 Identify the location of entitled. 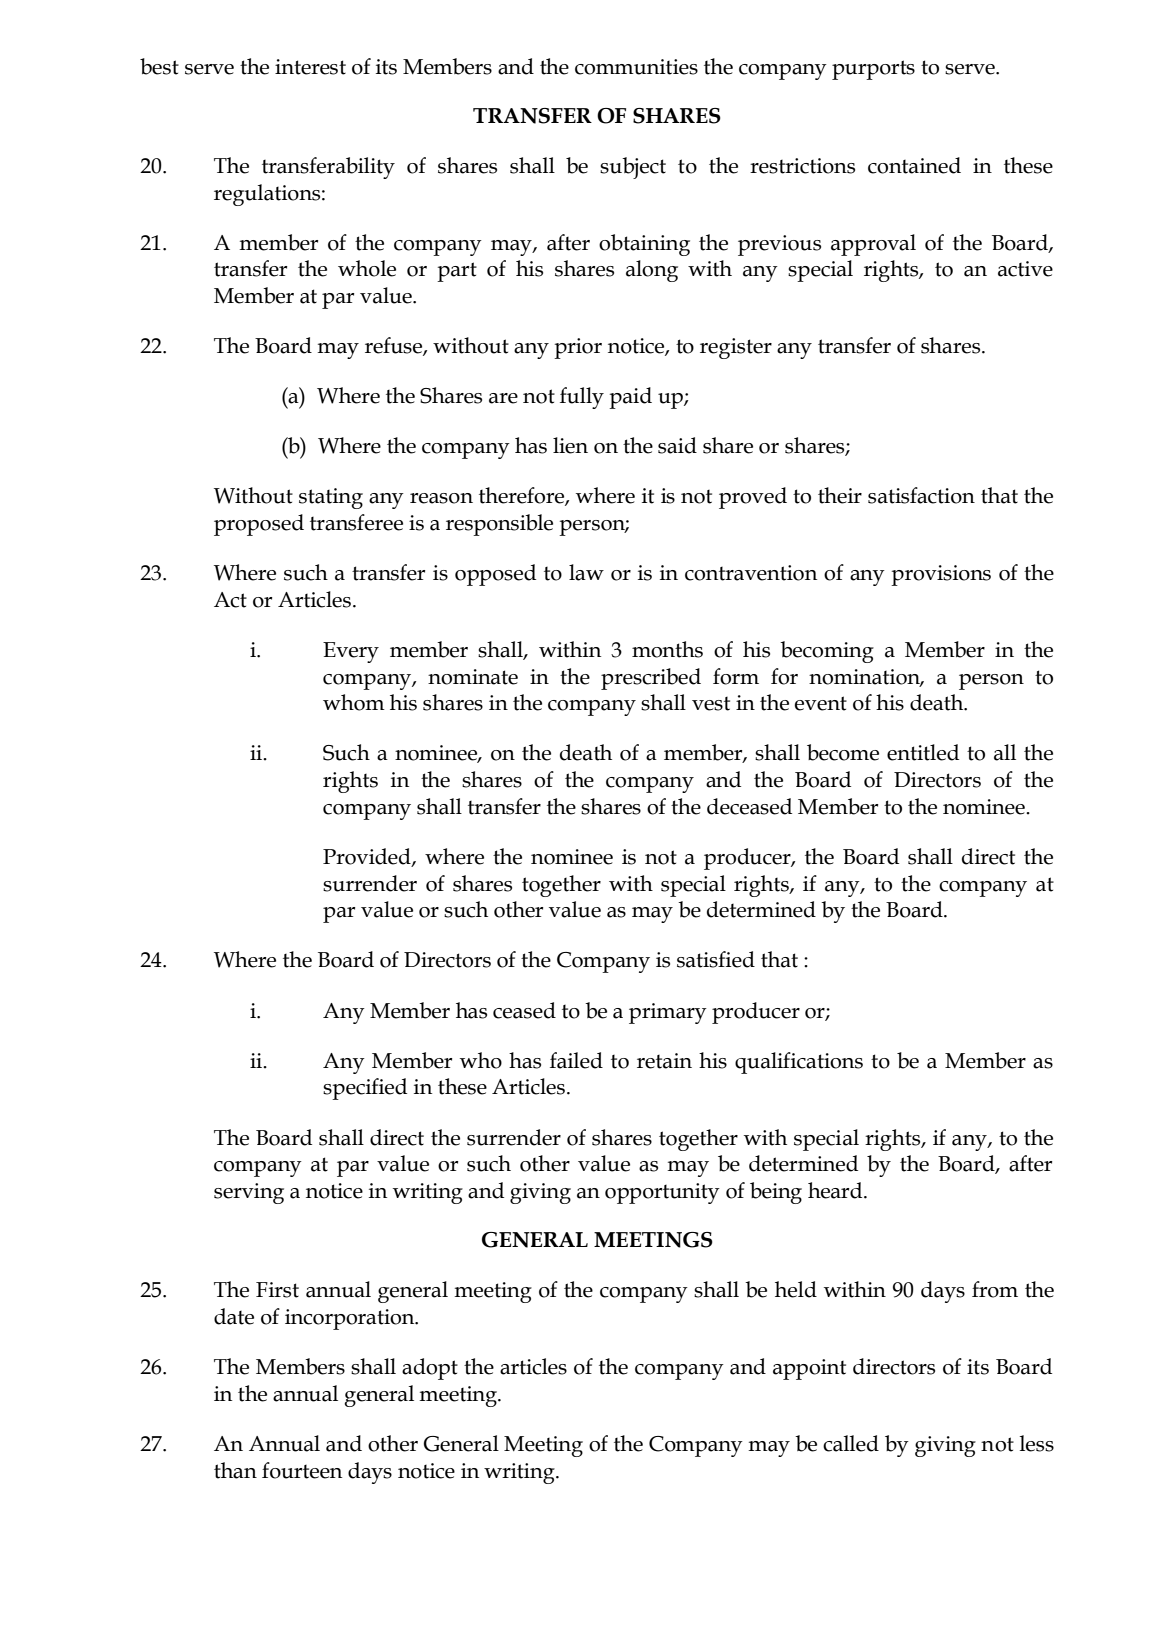
(923, 752).
